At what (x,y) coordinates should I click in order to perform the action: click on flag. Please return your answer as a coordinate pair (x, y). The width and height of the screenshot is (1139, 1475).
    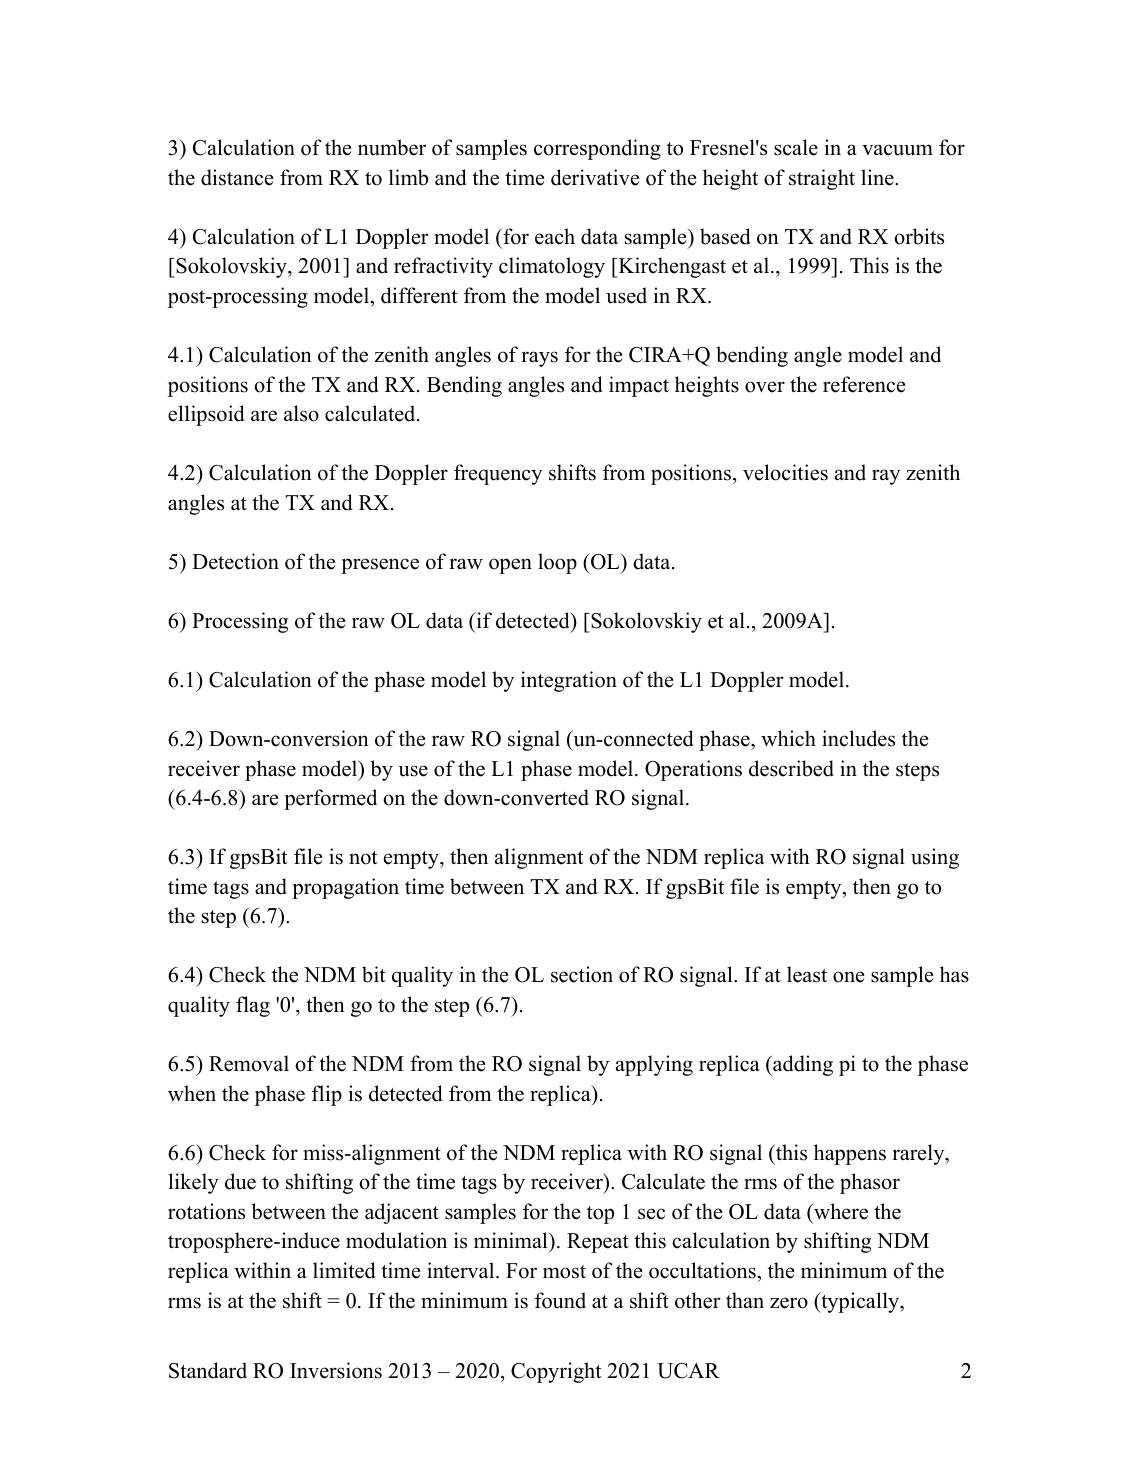
    Looking at the image, I should click on (253, 1006).
